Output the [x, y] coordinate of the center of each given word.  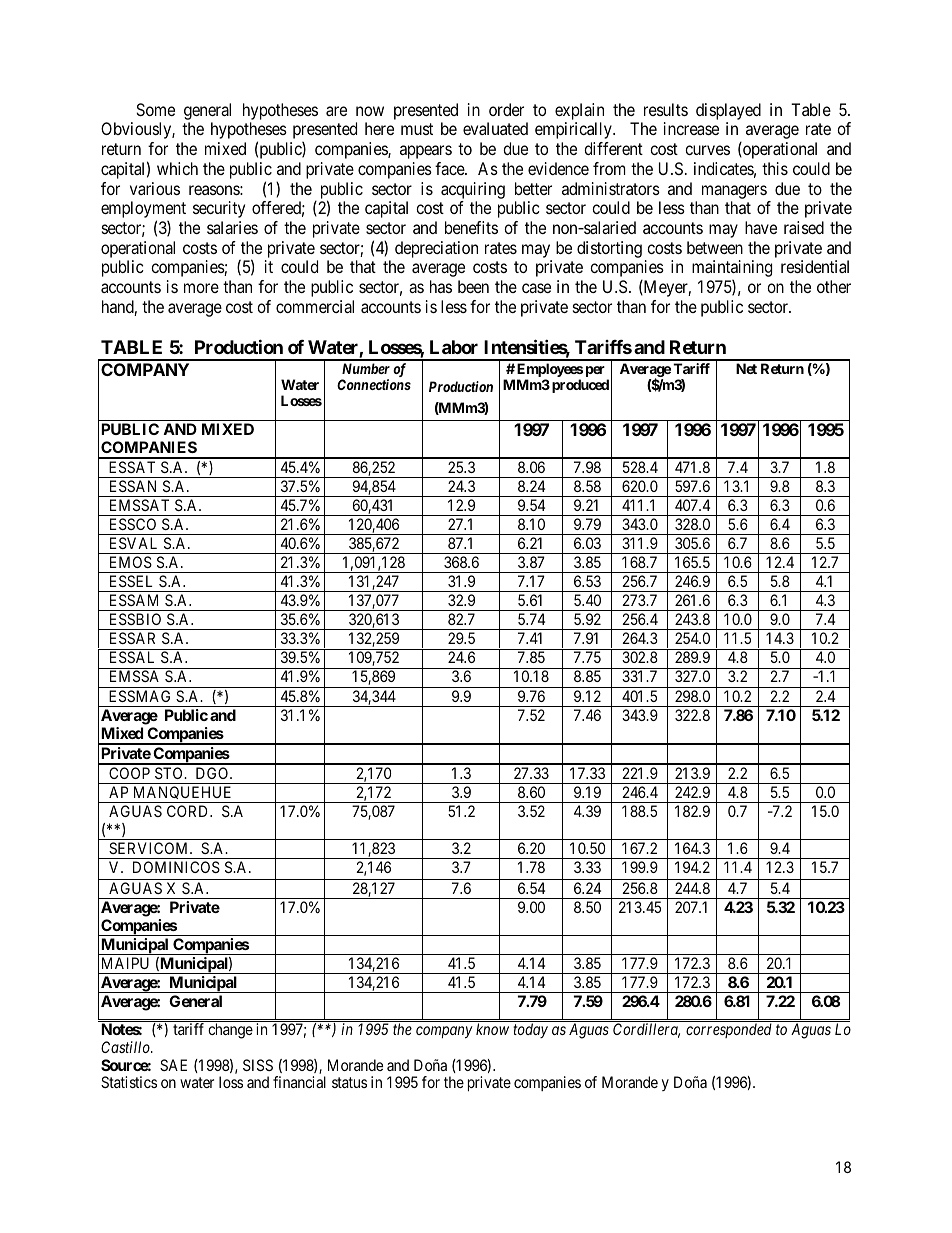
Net [746, 368]
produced [580, 386]
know [492, 1029]
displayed [728, 111]
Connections [374, 384]
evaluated [495, 128]
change [230, 1031]
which [177, 168]
